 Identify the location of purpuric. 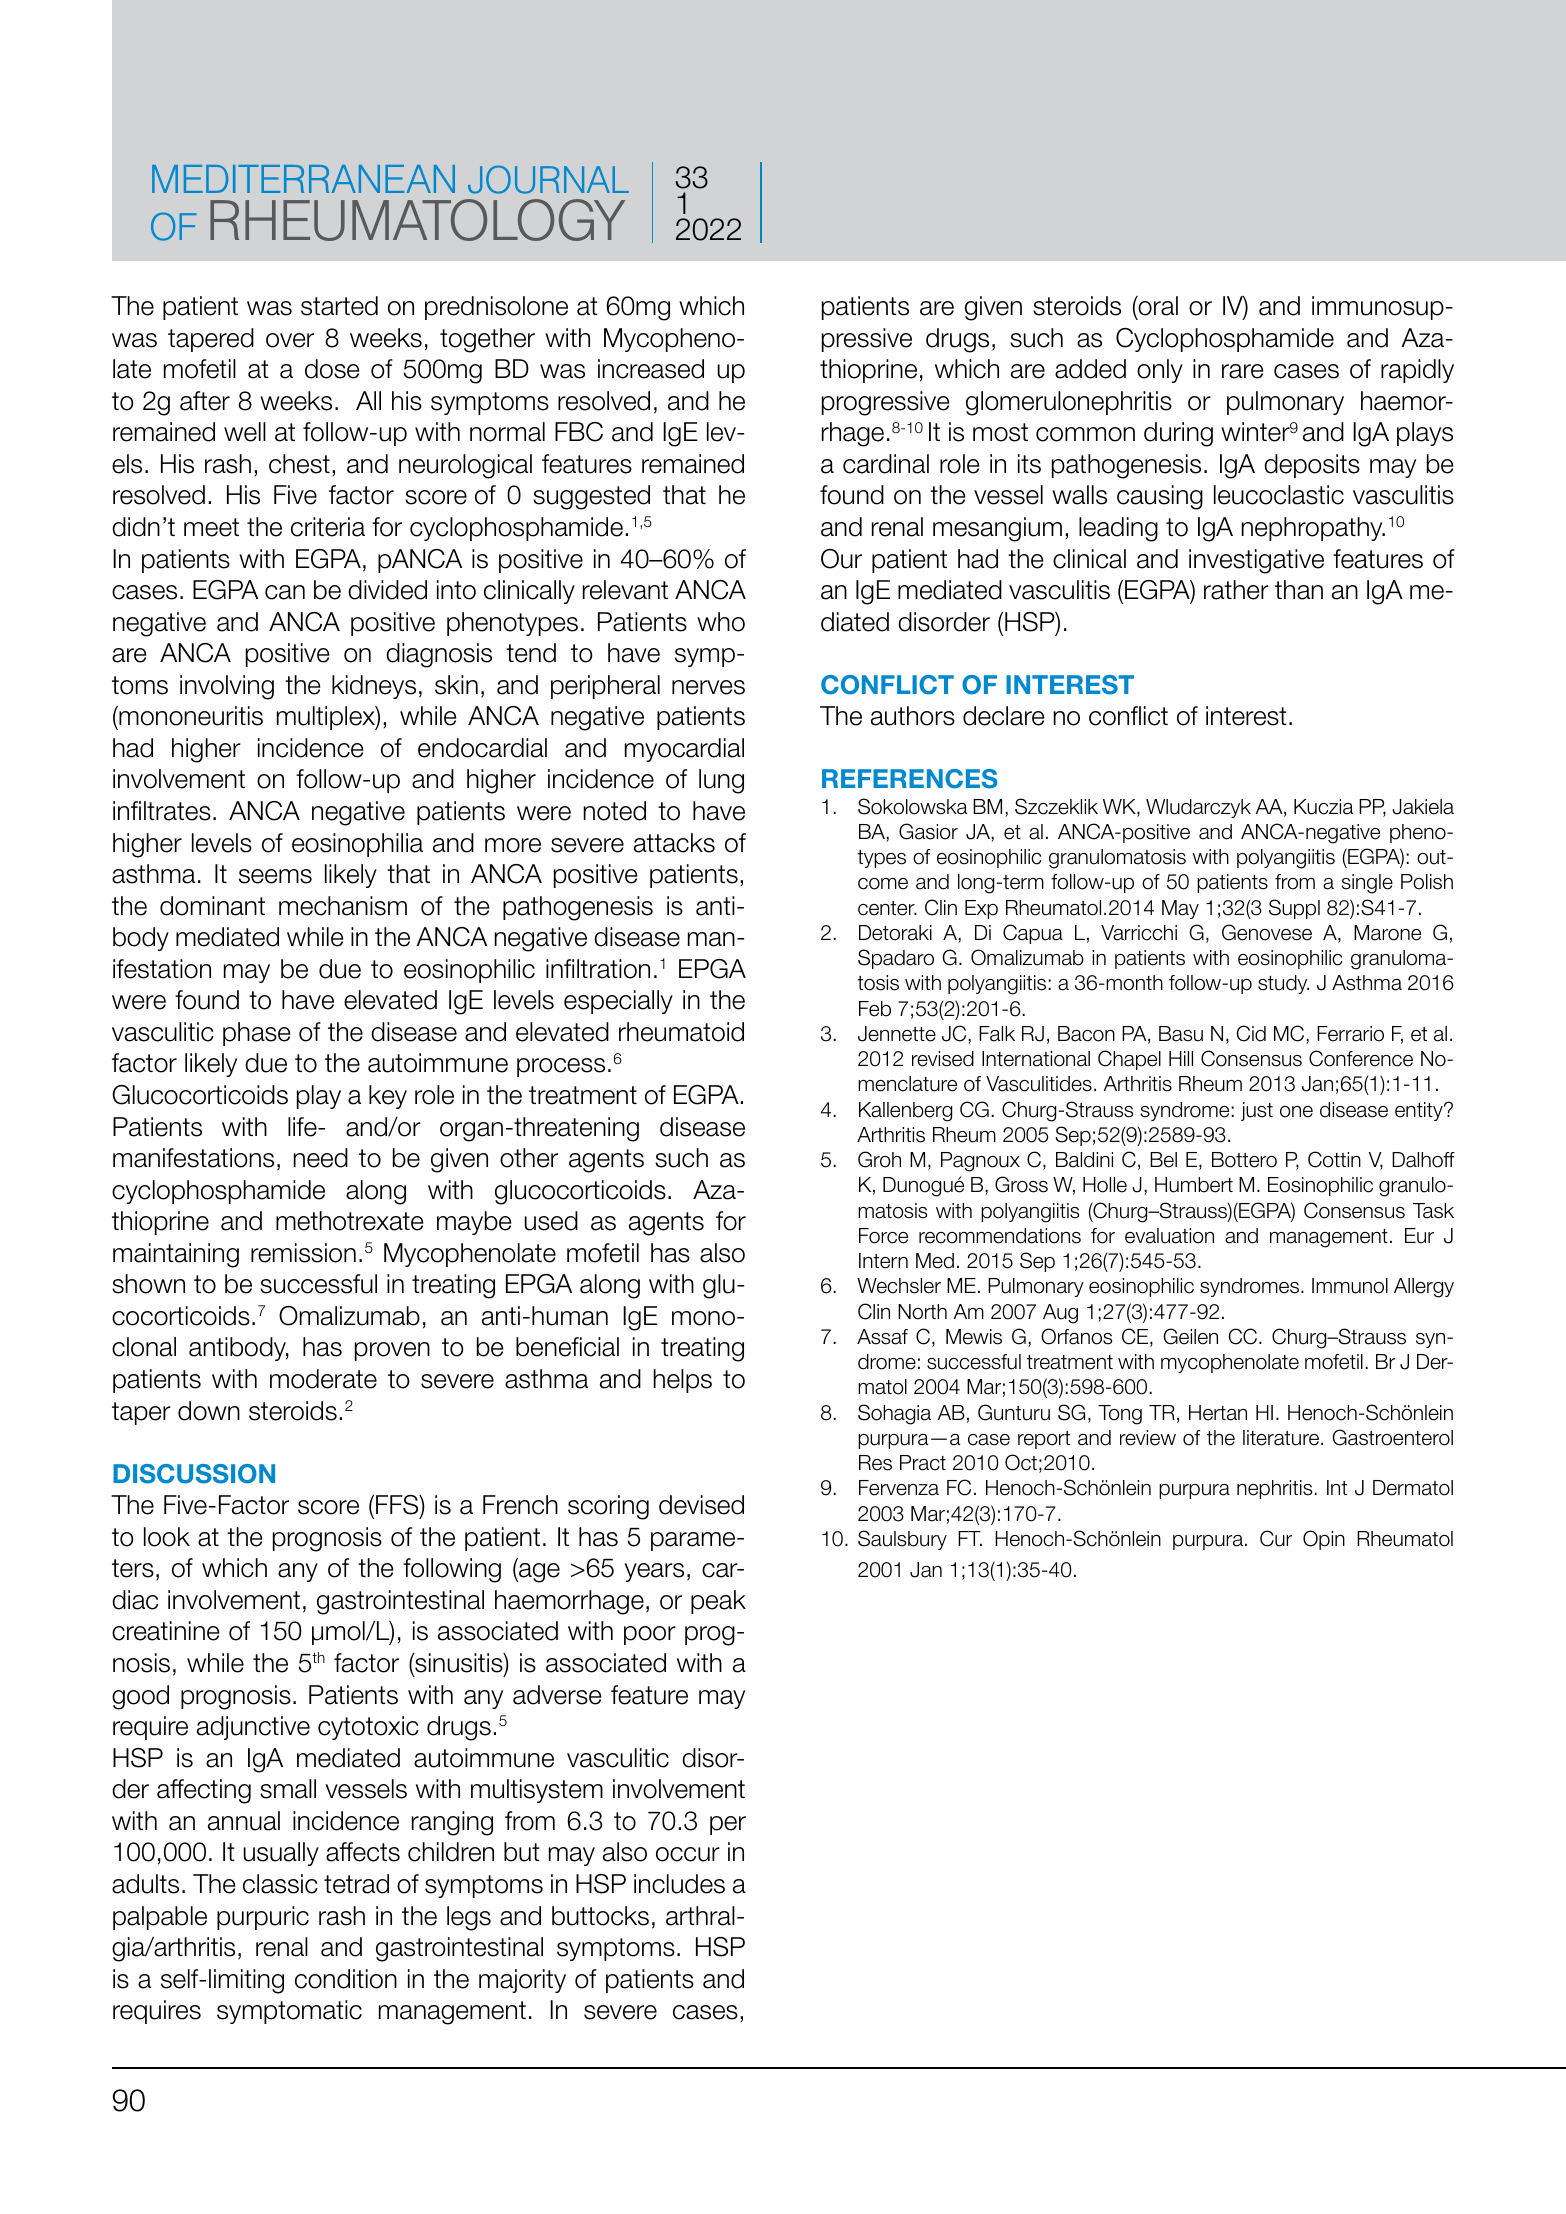
(263, 1918).
